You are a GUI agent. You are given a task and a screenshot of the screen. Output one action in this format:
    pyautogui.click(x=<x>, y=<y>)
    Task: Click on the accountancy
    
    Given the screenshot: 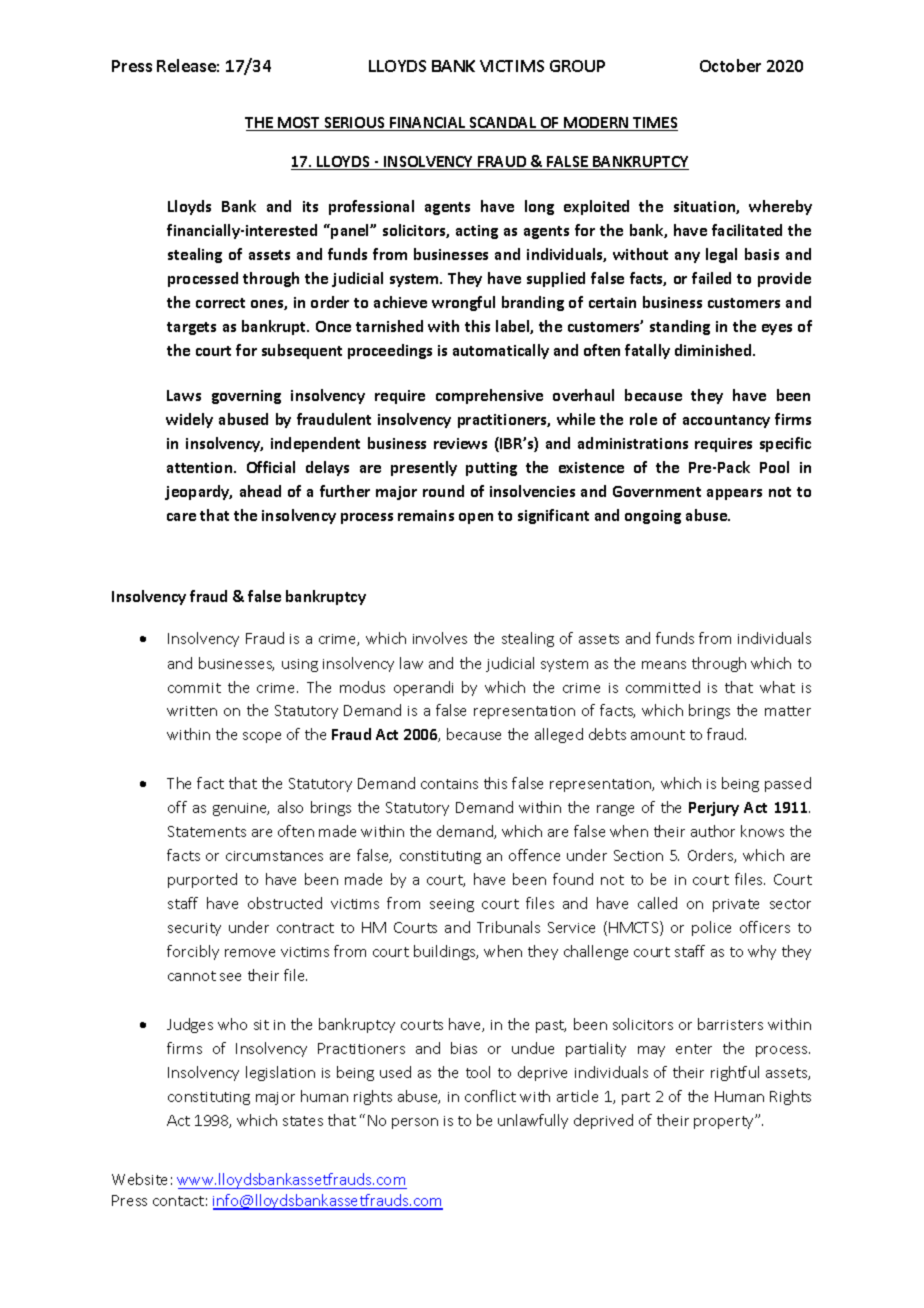 What is the action you would take?
    pyautogui.click(x=726, y=421)
